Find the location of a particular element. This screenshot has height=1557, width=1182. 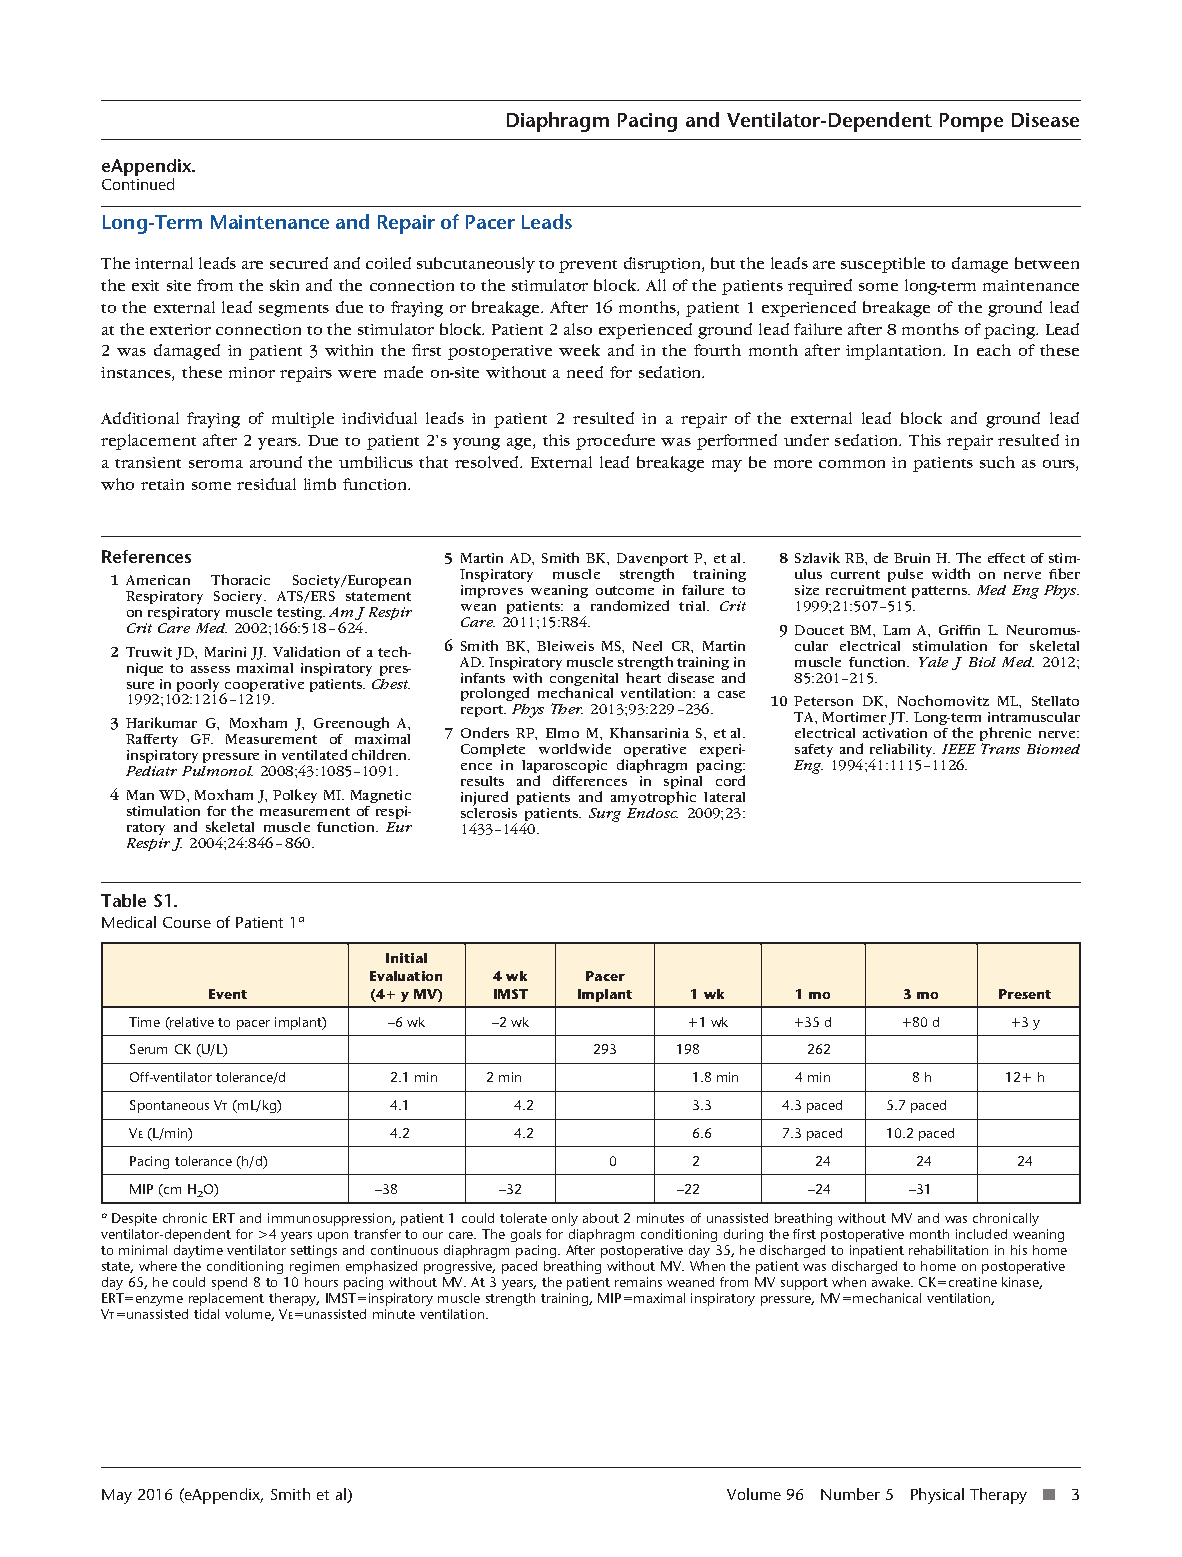

internal is located at coordinates (164, 263).
